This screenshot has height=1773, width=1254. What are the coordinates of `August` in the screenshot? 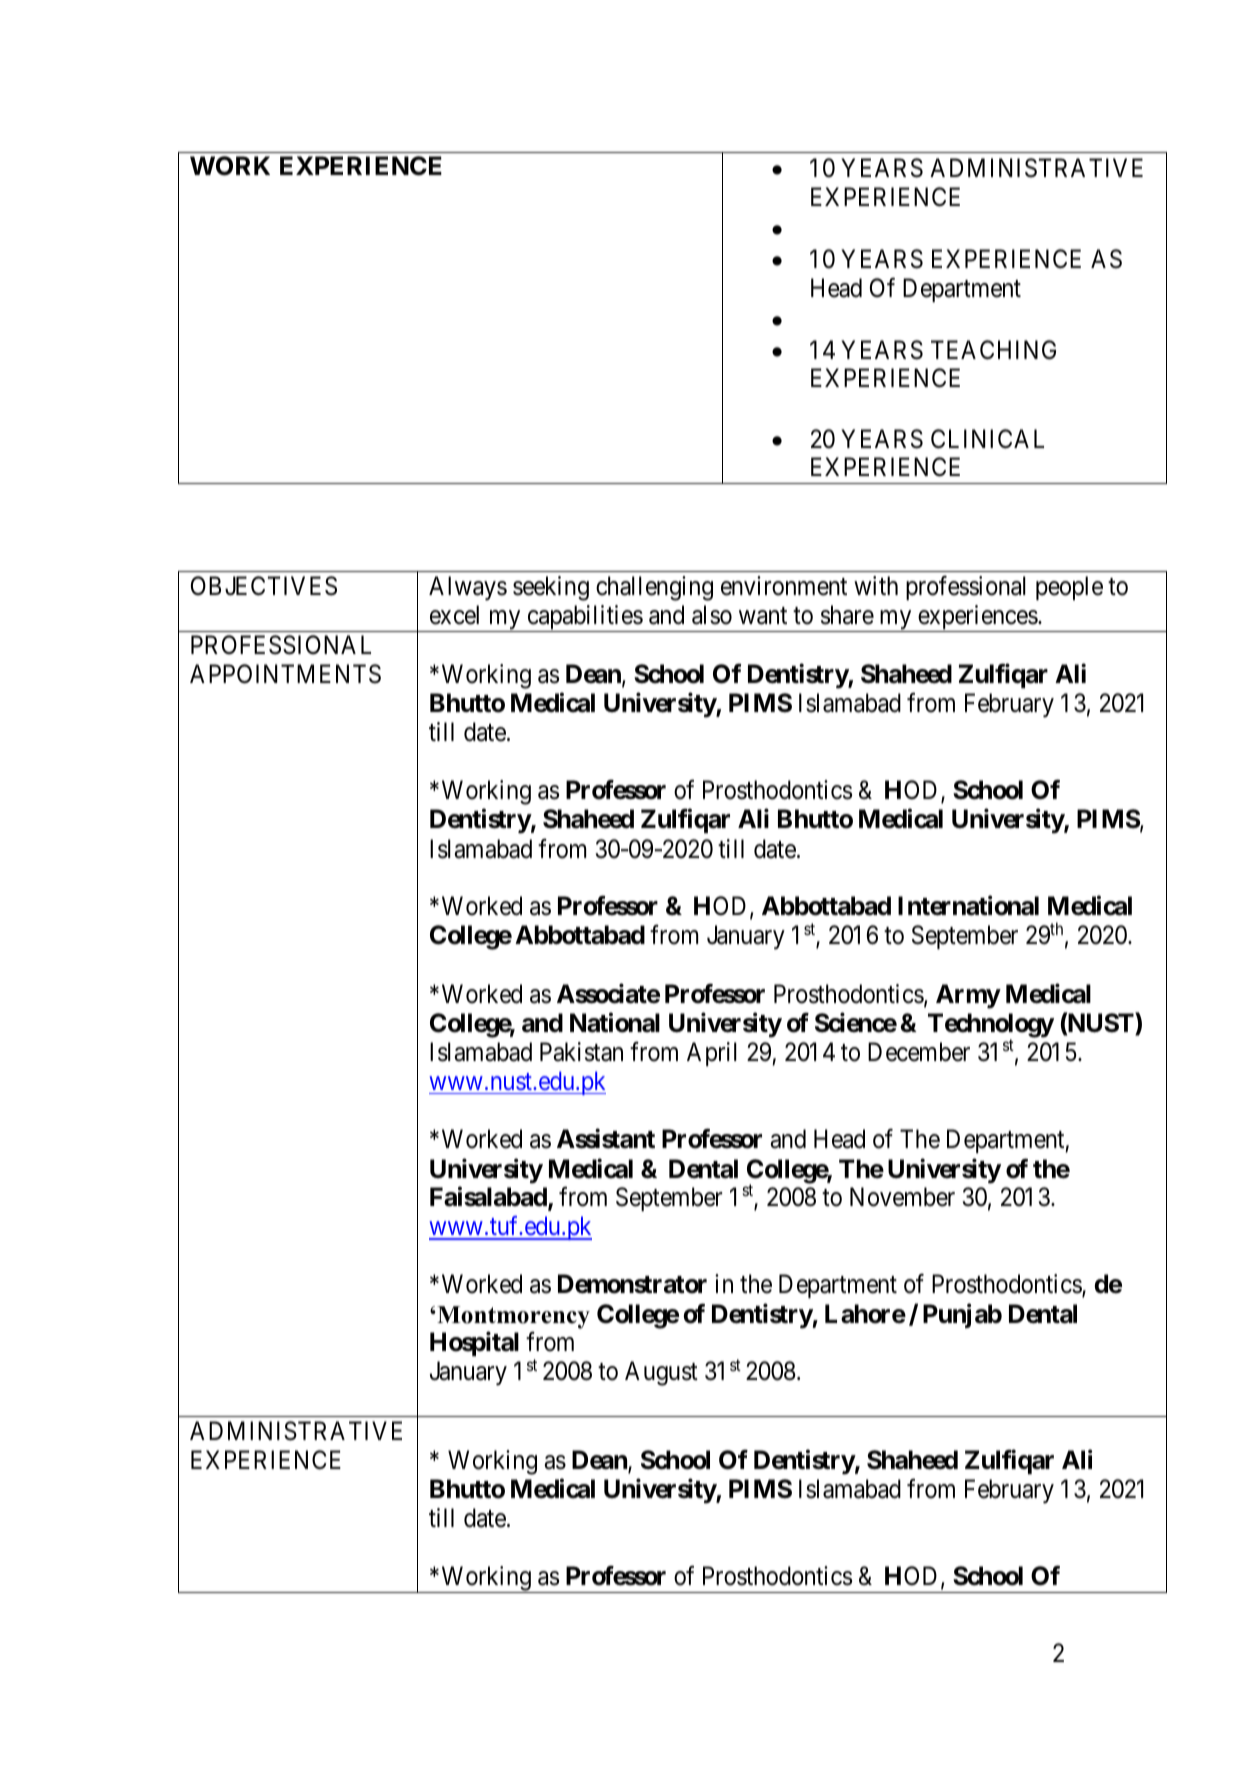 It's located at (661, 1373).
